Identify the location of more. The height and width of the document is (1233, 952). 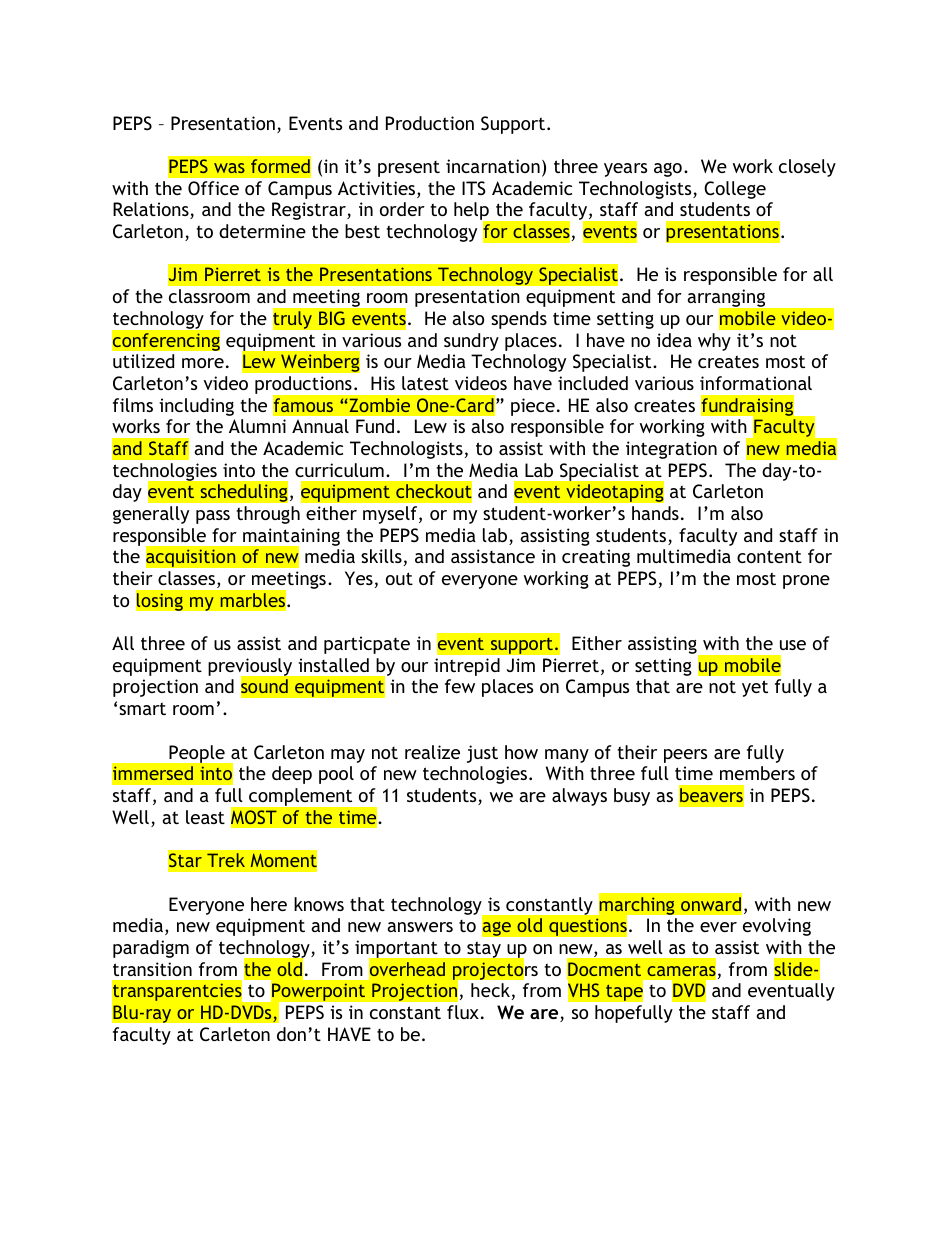
(203, 363).
